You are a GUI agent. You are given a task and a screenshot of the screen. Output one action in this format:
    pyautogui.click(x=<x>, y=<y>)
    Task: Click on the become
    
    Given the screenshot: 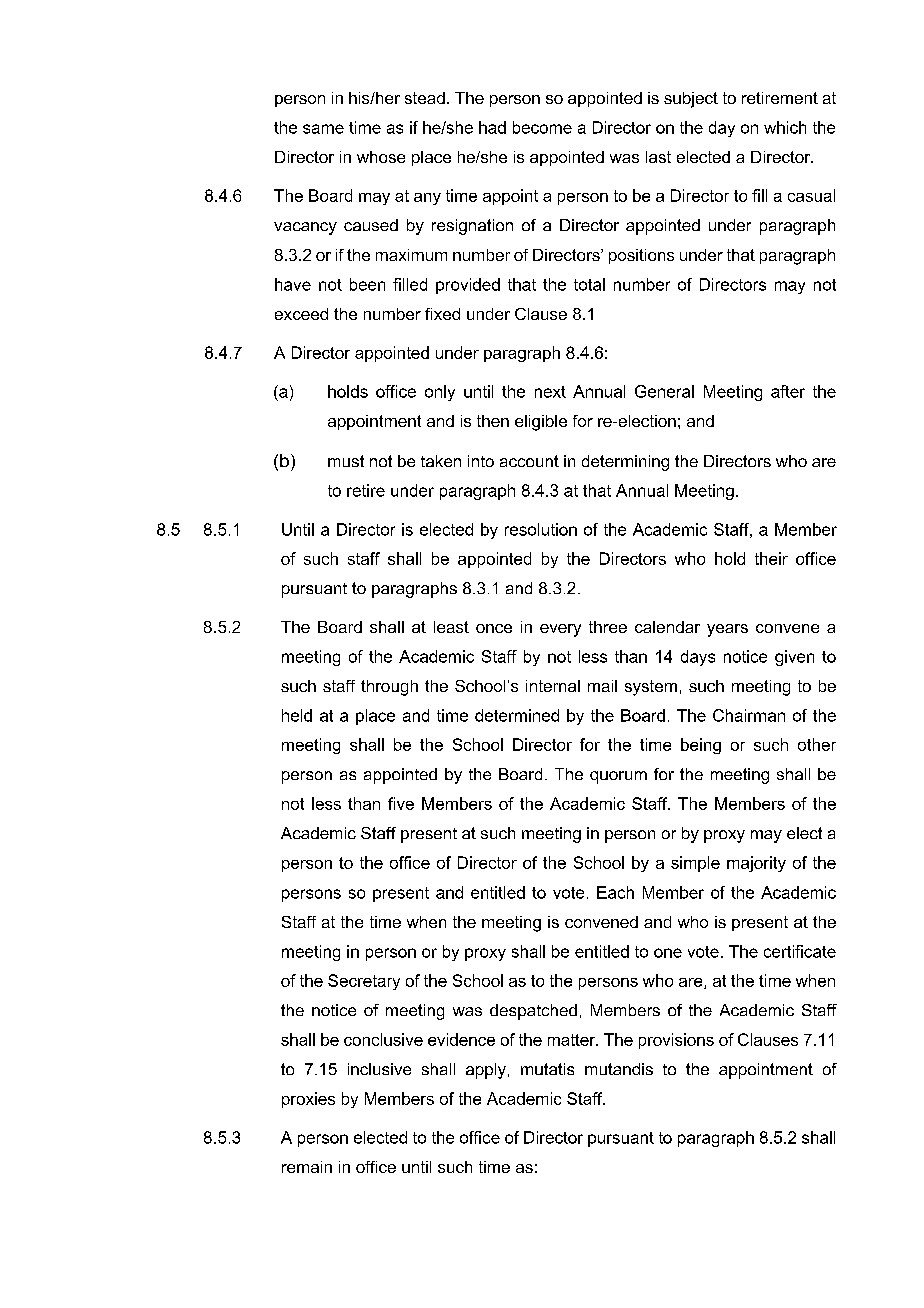 What is the action you would take?
    pyautogui.click(x=542, y=127)
